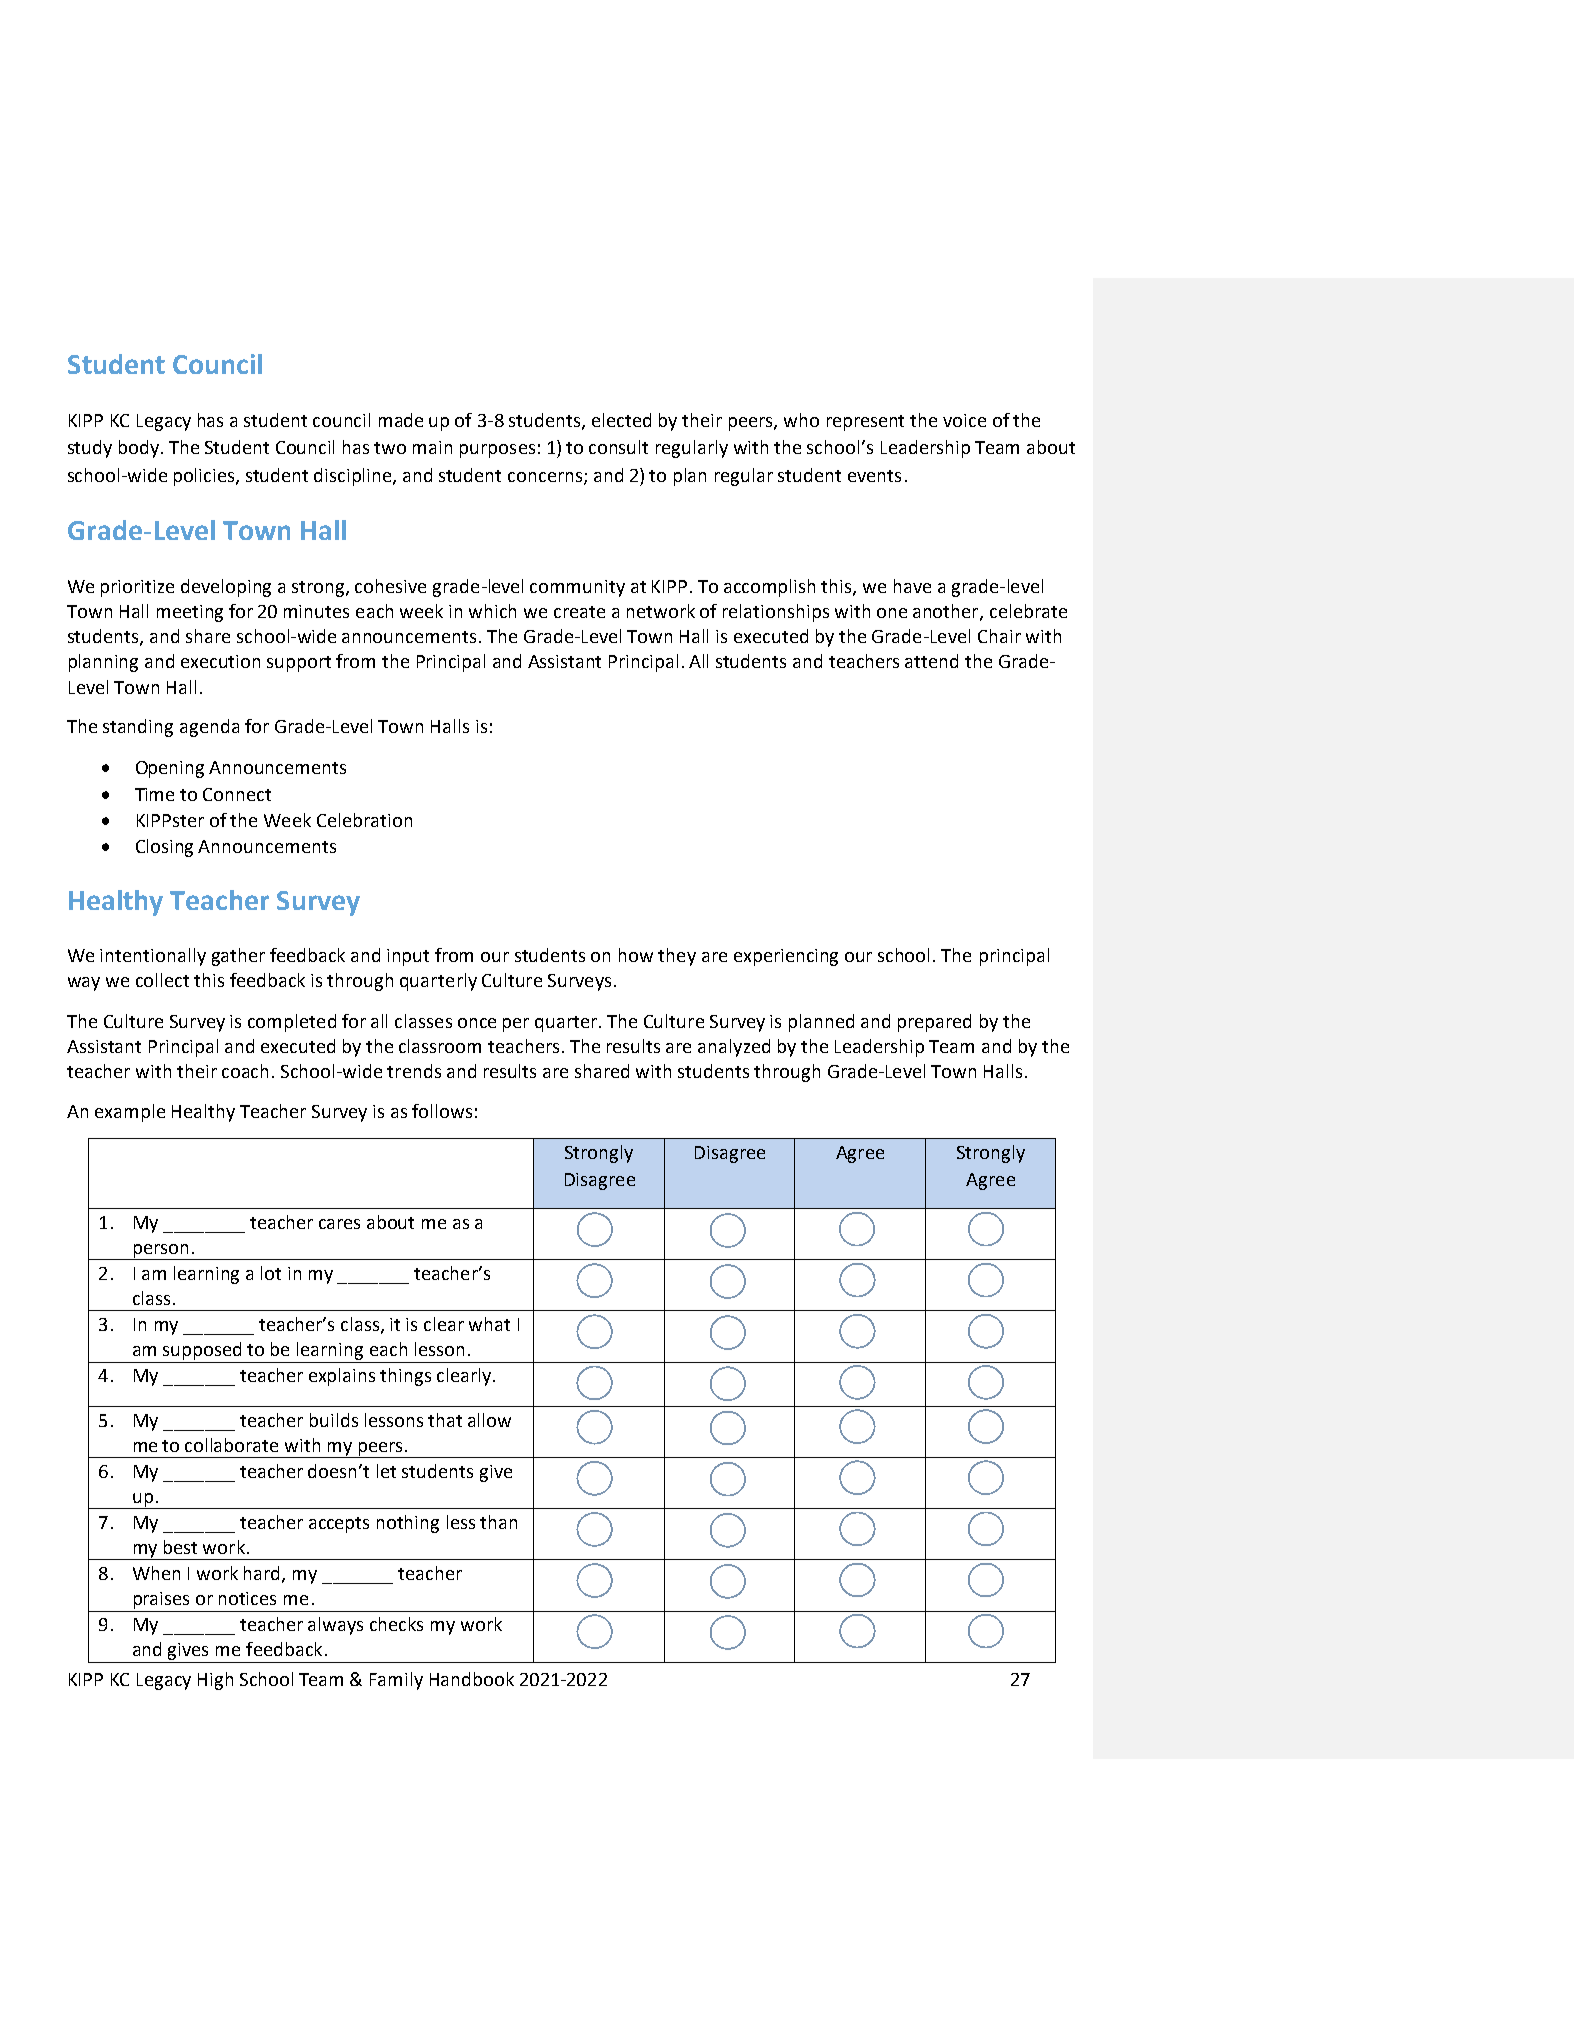  Describe the element at coordinates (140, 449) in the screenshot. I see `body` at that location.
